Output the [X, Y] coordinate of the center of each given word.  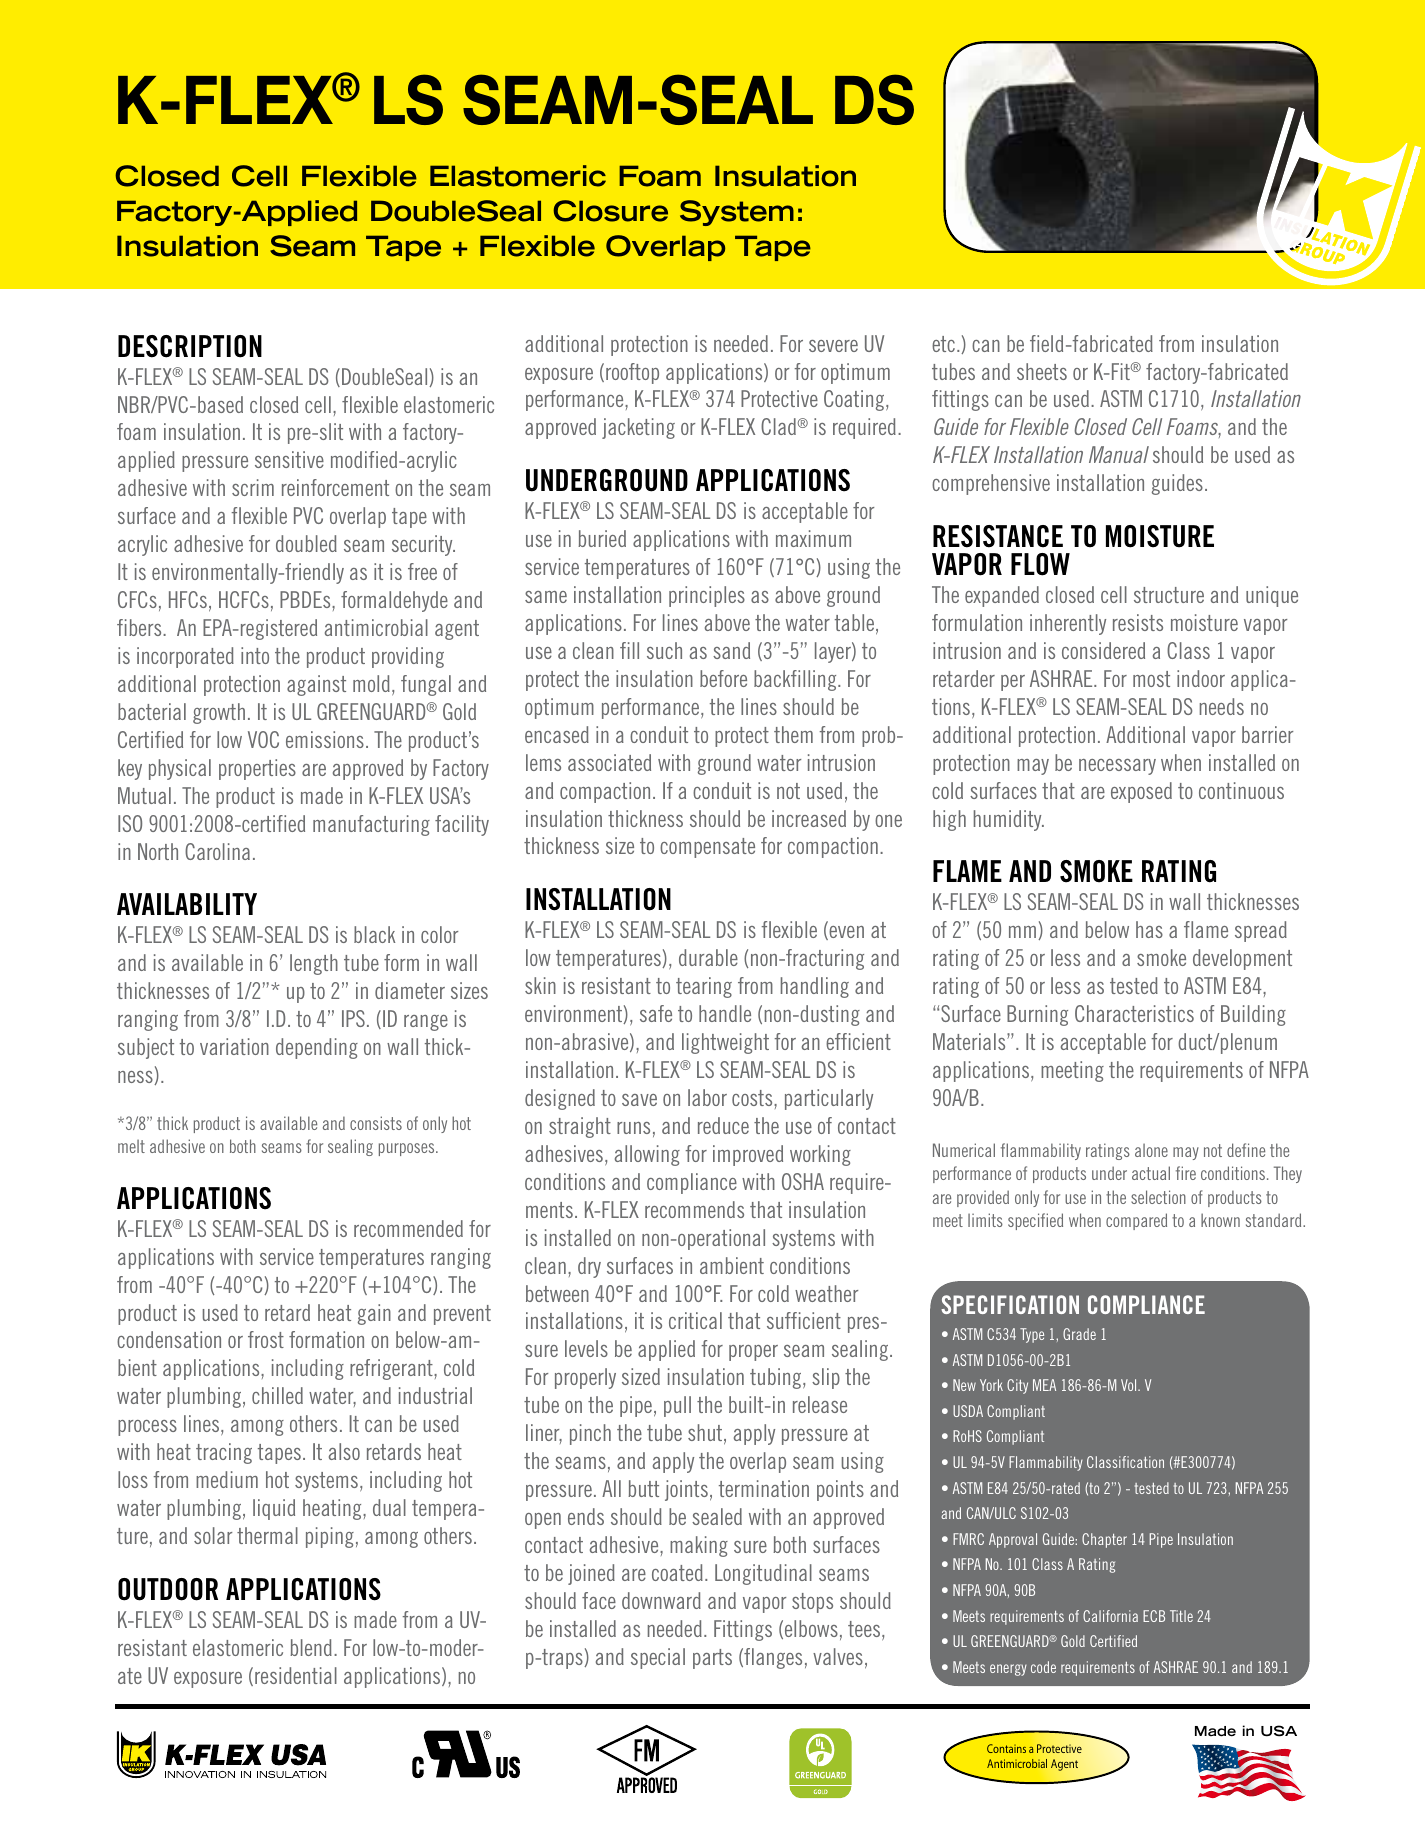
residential [296, 1675]
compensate [707, 848]
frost [266, 1339]
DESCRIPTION [190, 346]
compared [1136, 1221]
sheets [1042, 371]
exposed [1141, 792]
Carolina [217, 851]
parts [712, 1659]
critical [695, 1320]
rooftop [632, 373]
